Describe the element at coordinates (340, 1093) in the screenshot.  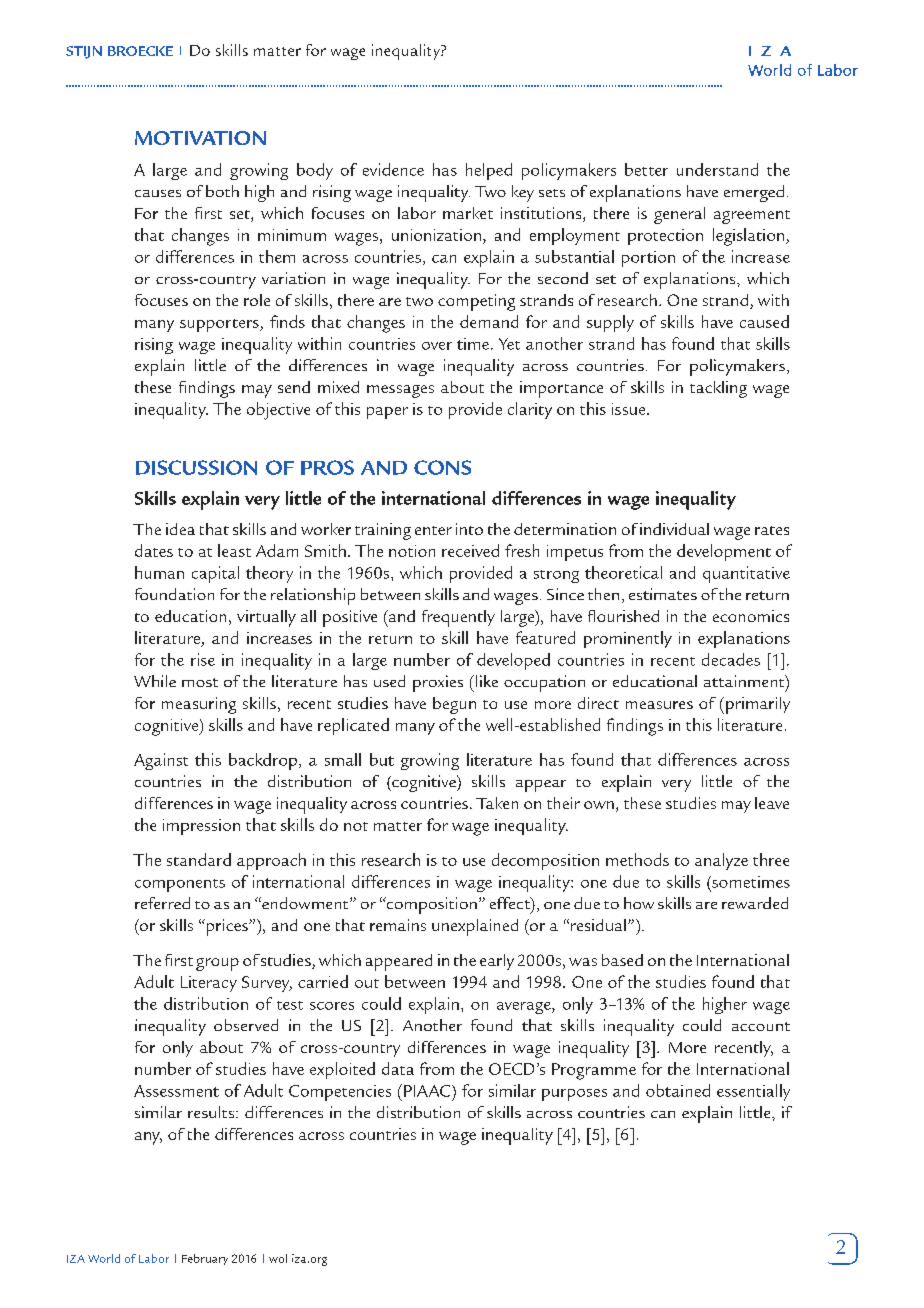
I see `Competencies` at that location.
